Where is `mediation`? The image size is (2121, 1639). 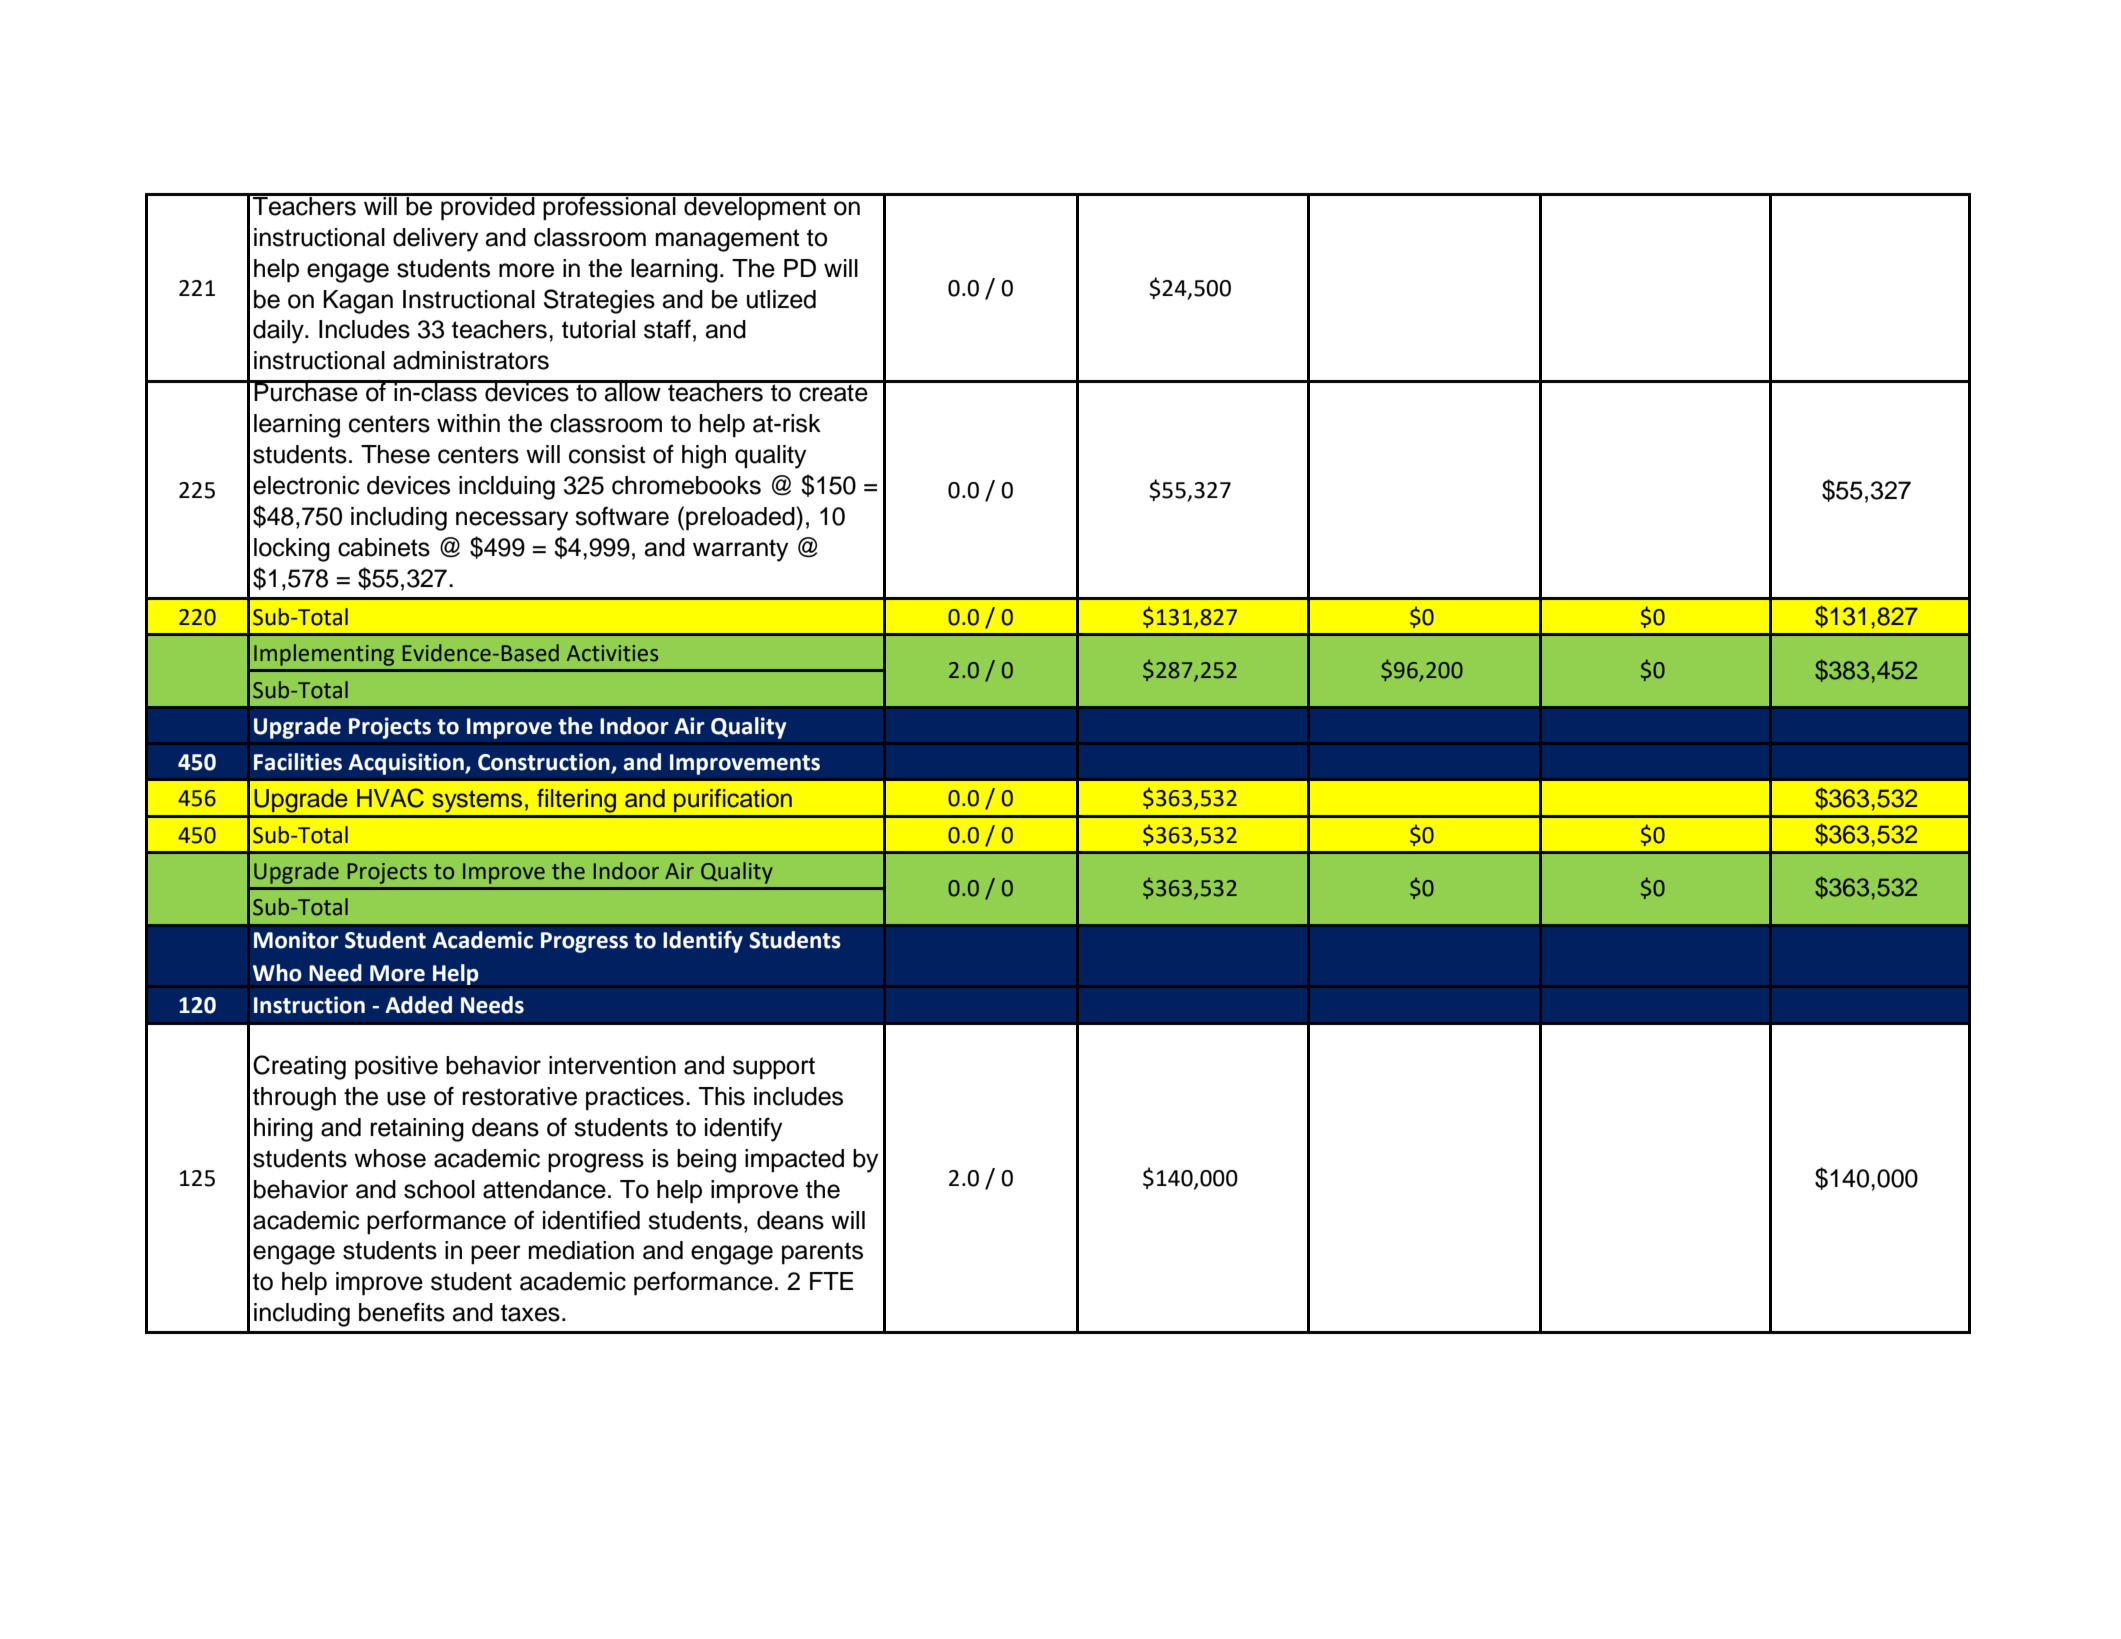 mediation is located at coordinates (581, 1250).
